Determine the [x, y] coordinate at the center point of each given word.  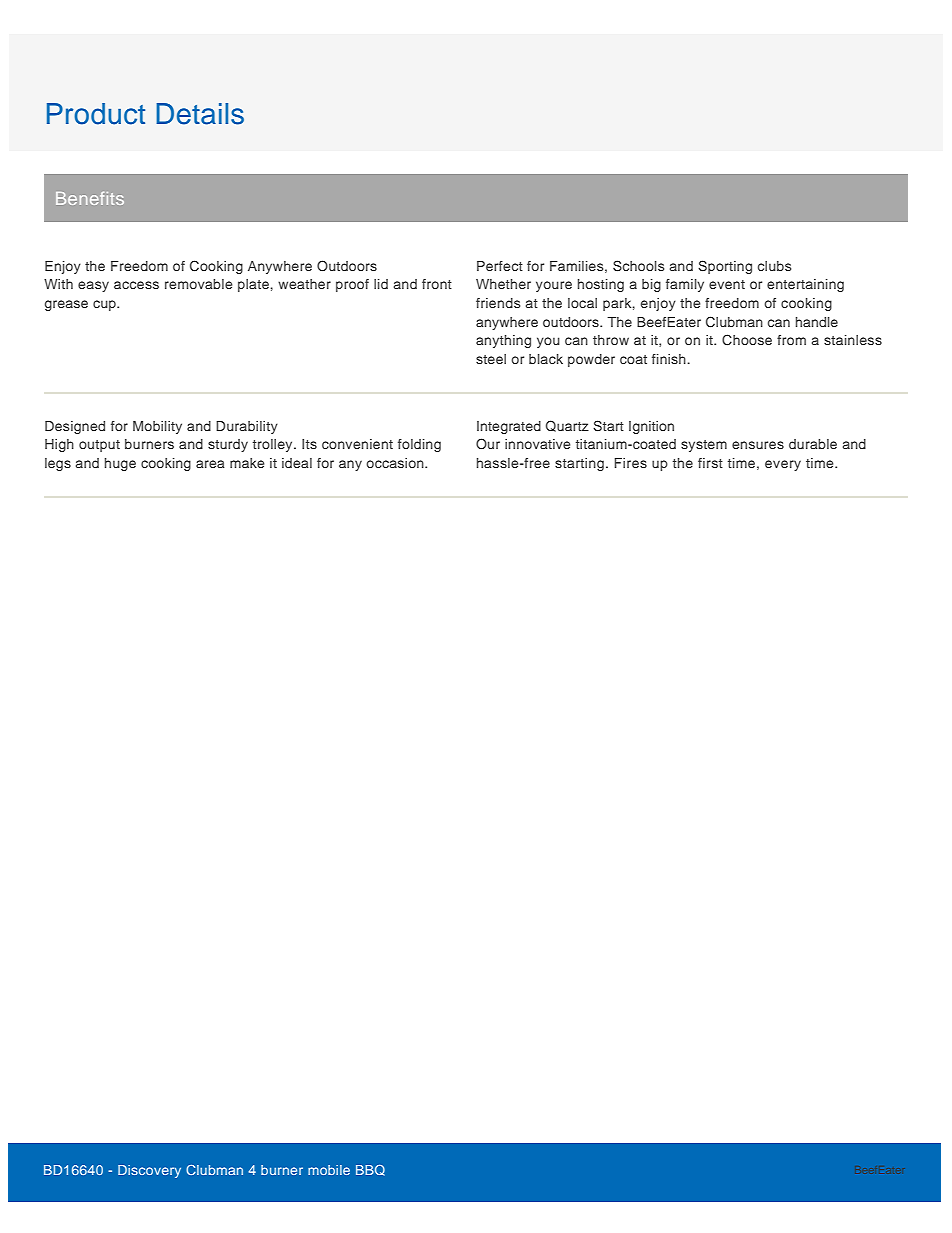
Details [200, 114]
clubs [774, 266]
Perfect [500, 266]
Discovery [149, 1171]
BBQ [370, 1170]
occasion [396, 463]
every [783, 465]
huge [120, 464]
